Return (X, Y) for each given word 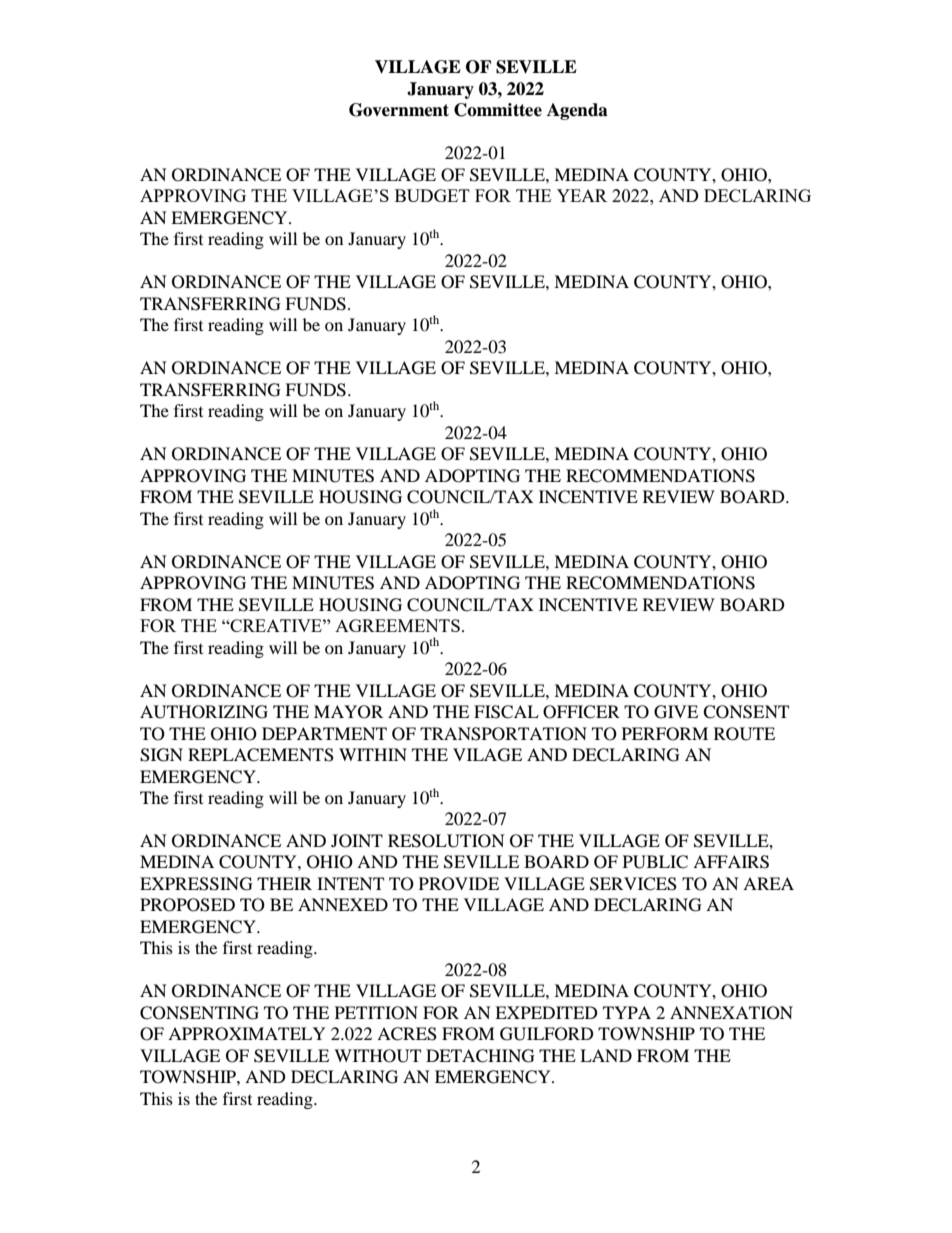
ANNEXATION (731, 1013)
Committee (498, 110)
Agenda (577, 111)
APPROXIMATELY (247, 1034)
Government (399, 110)
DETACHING (480, 1056)
